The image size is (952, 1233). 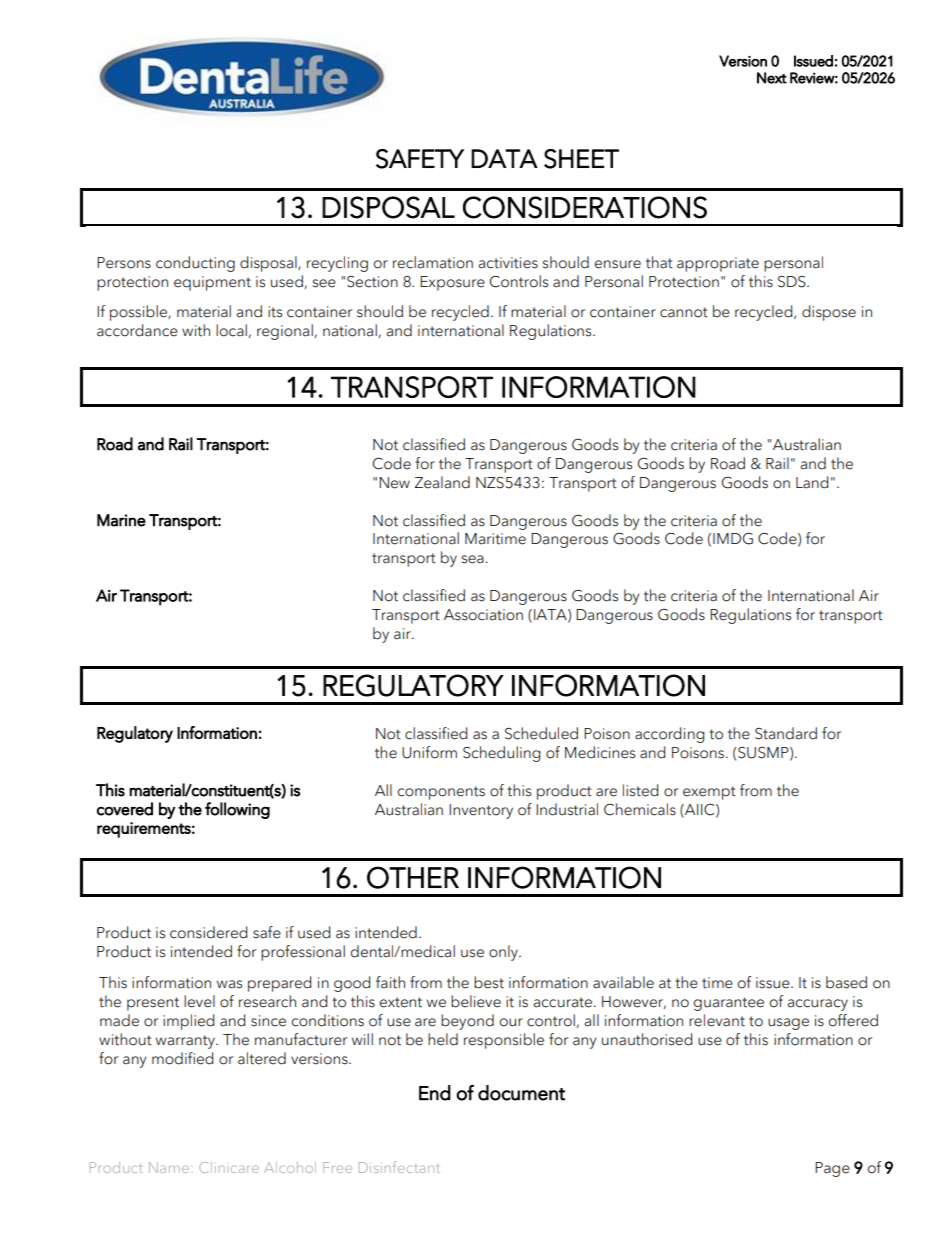 I want to click on Marine, so click(x=121, y=520).
